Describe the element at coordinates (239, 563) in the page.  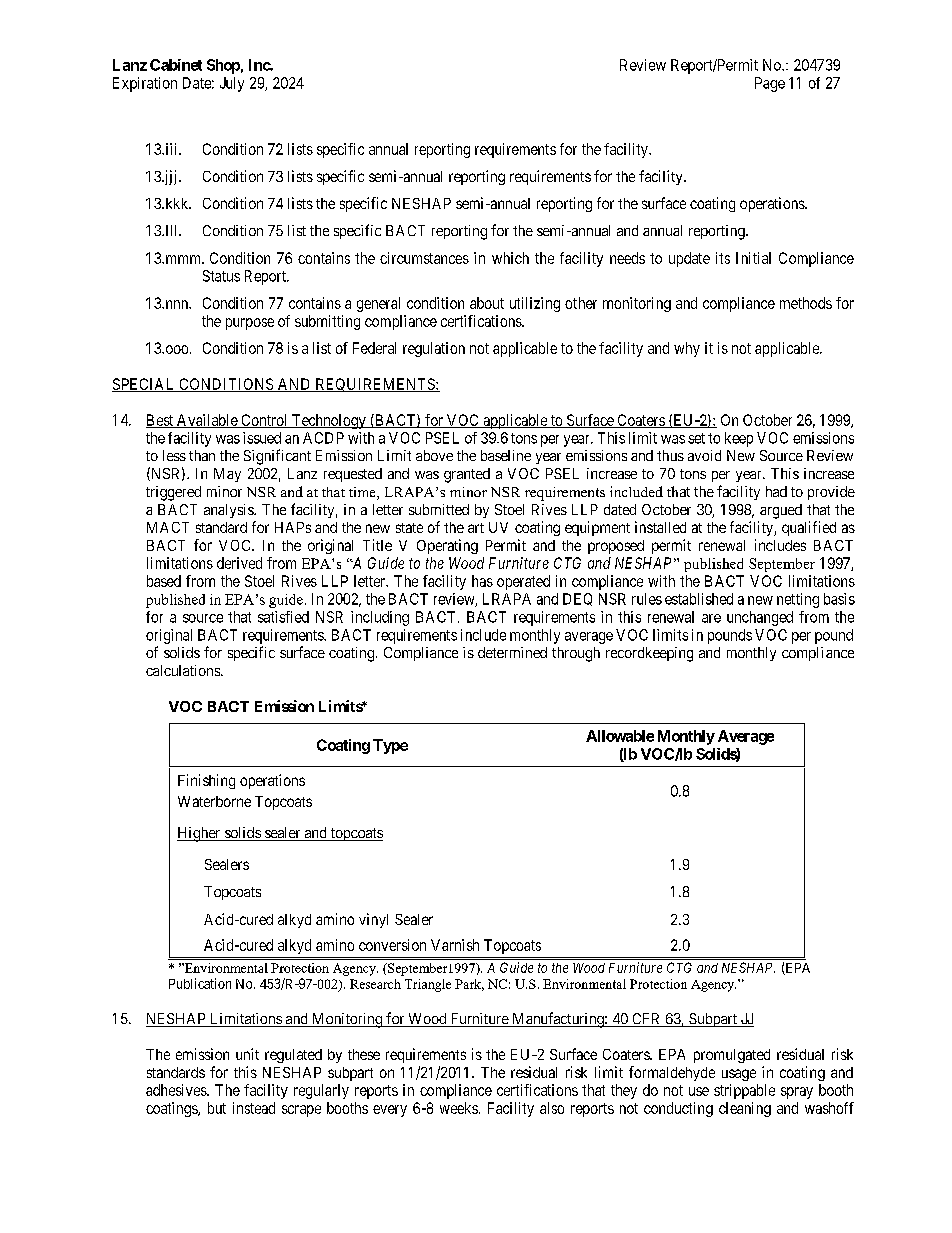
I see `derived` at that location.
